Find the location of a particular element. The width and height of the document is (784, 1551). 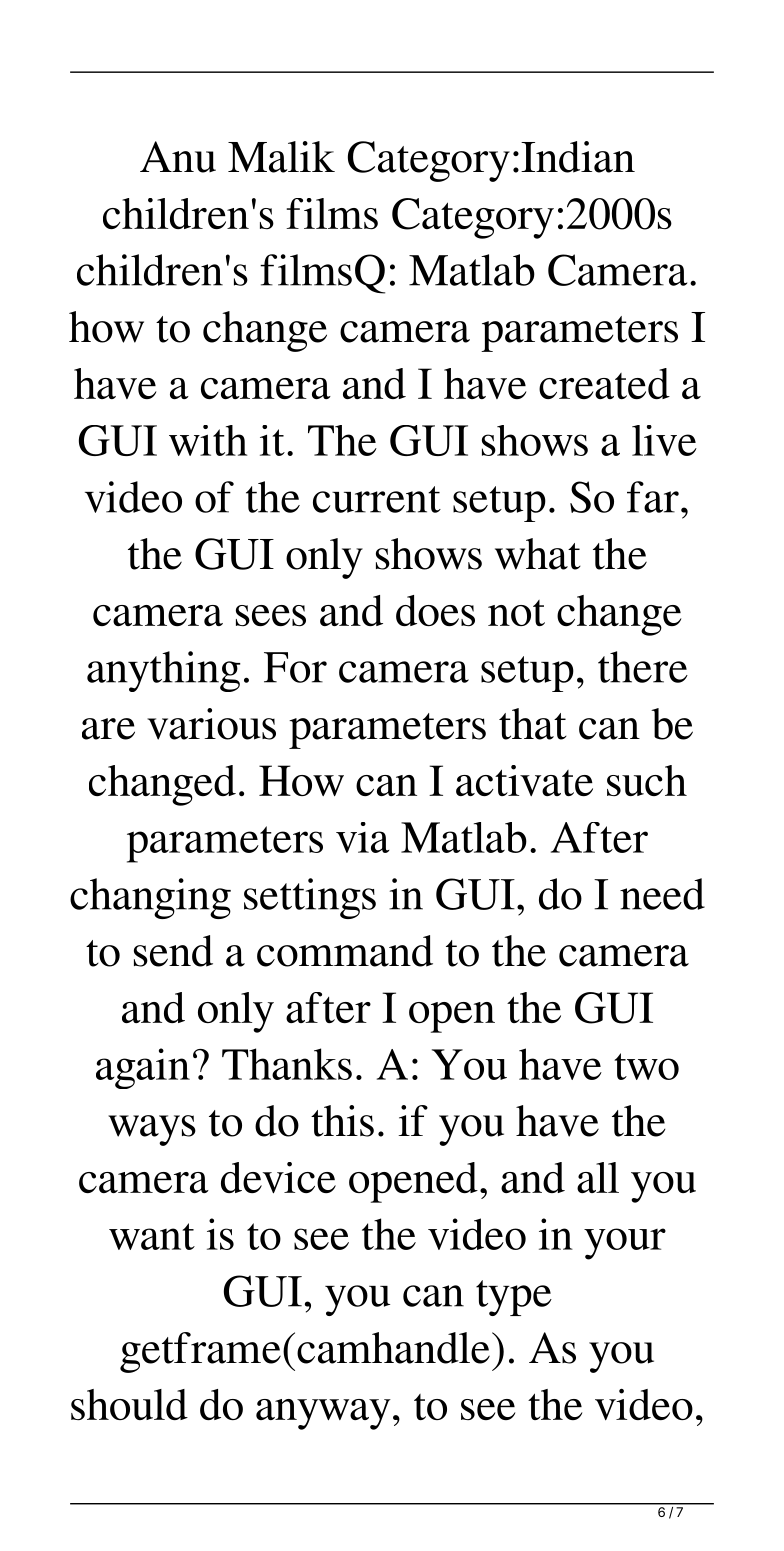

live is located at coordinates (664, 440).
